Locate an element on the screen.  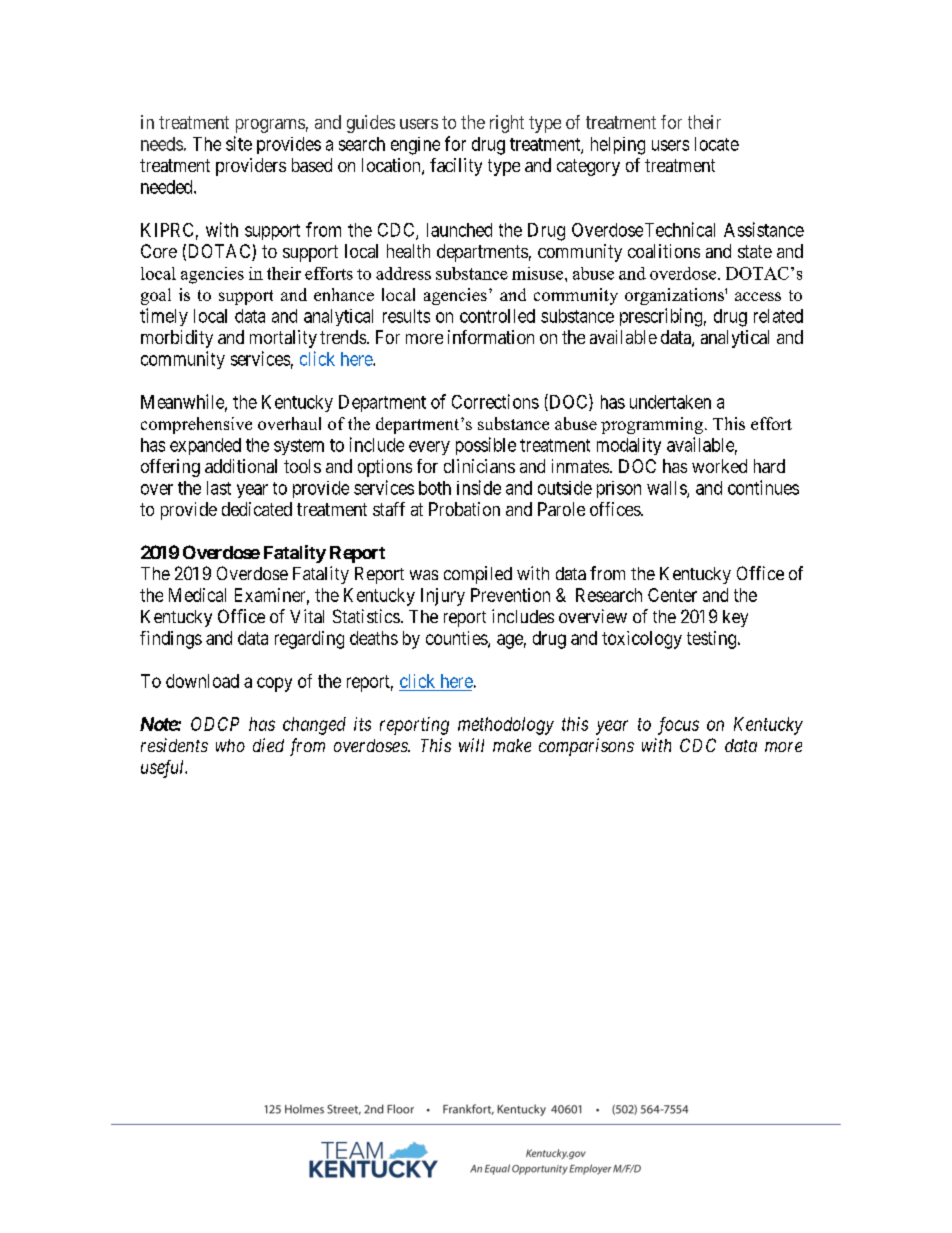
compiled is located at coordinates (478, 575).
